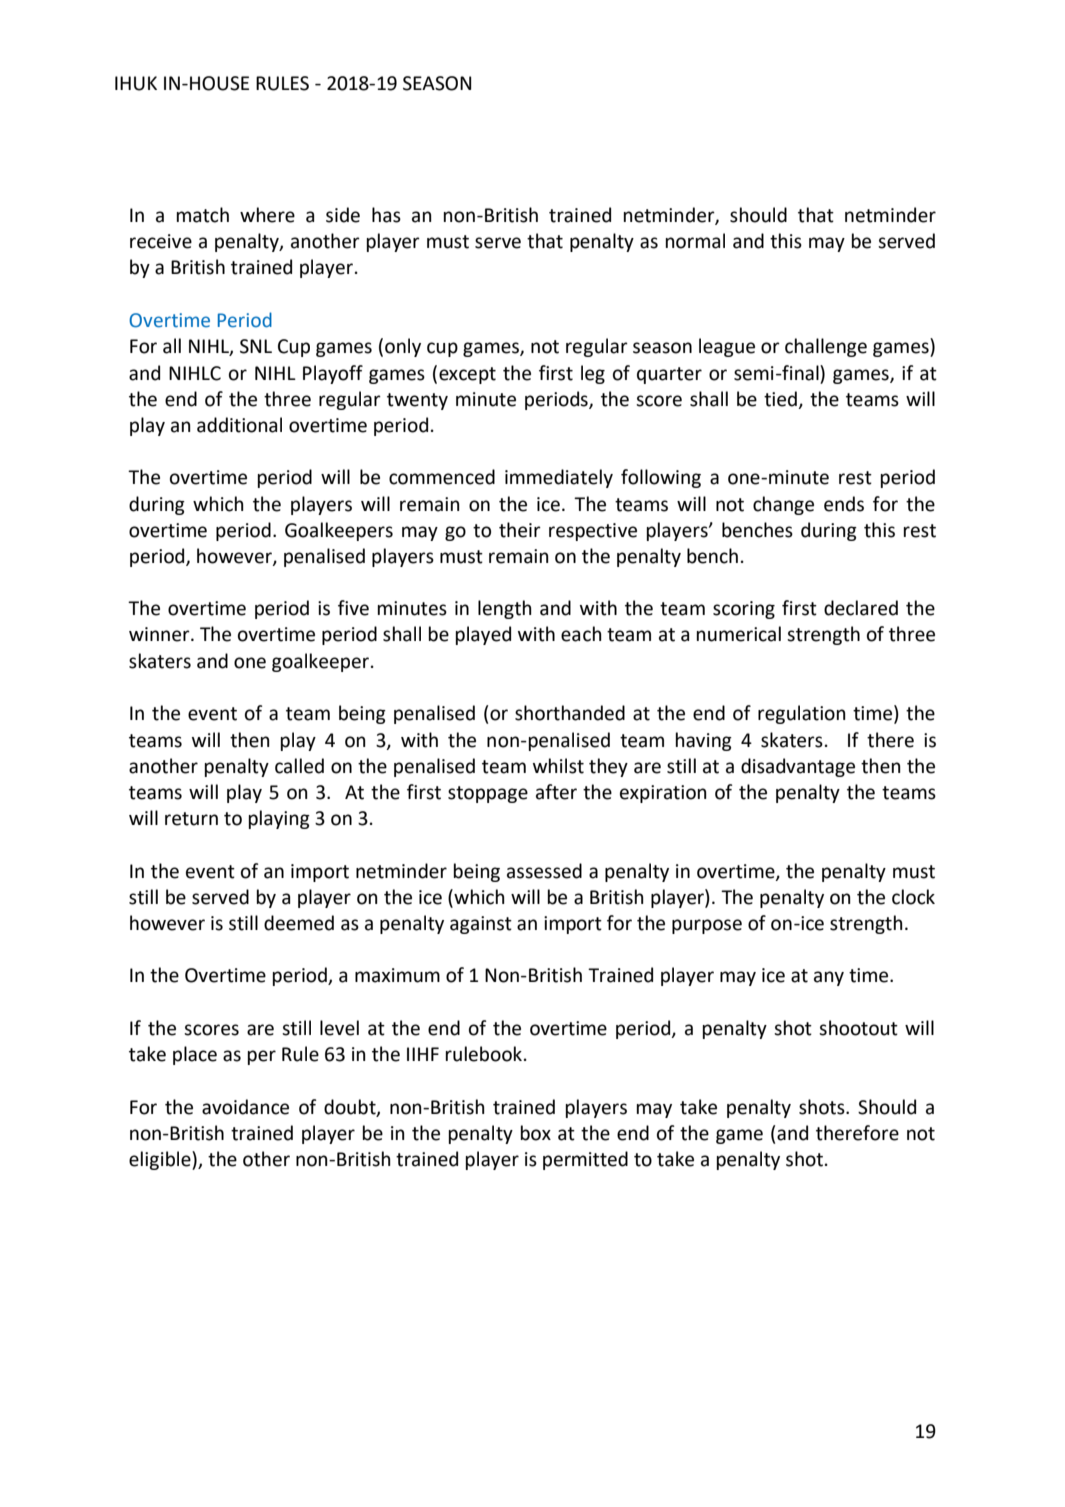 The height and width of the document is (1507, 1065). I want to click on five, so click(353, 608).
